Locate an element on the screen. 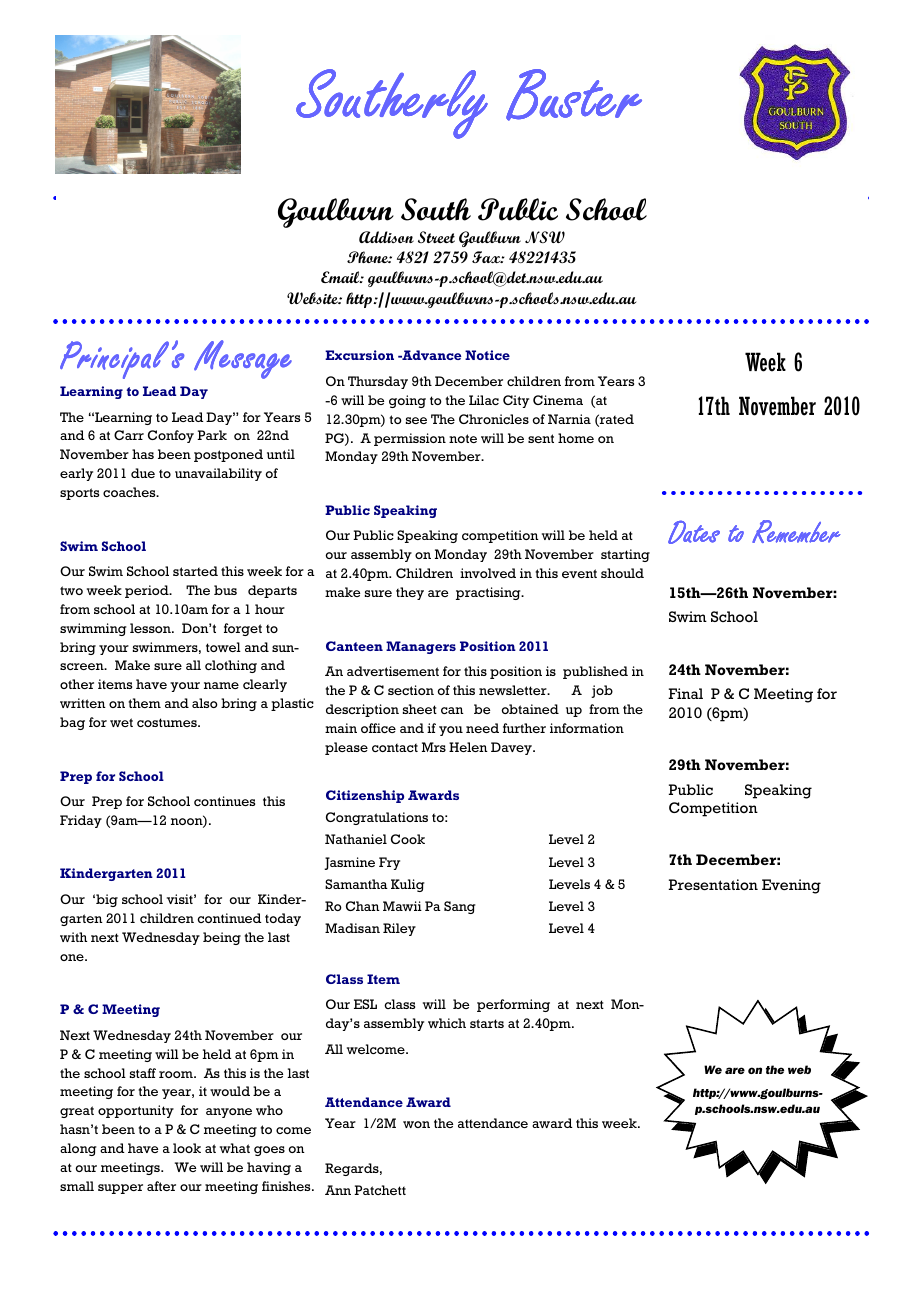  look is located at coordinates (187, 1148).
